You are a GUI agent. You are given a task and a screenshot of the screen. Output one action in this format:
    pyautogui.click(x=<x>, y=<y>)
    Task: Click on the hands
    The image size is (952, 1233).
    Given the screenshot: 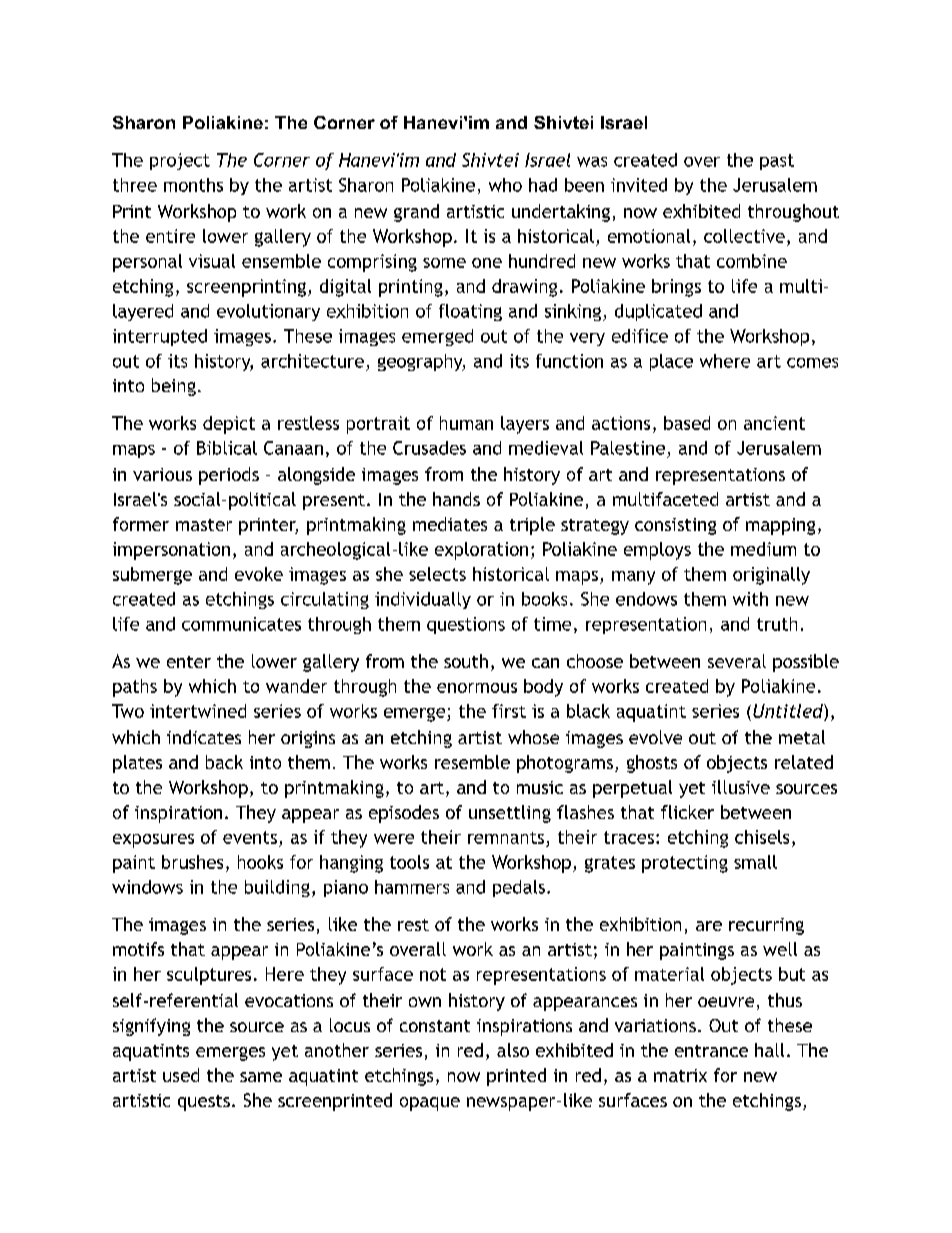 What is the action you would take?
    pyautogui.click(x=456, y=499)
